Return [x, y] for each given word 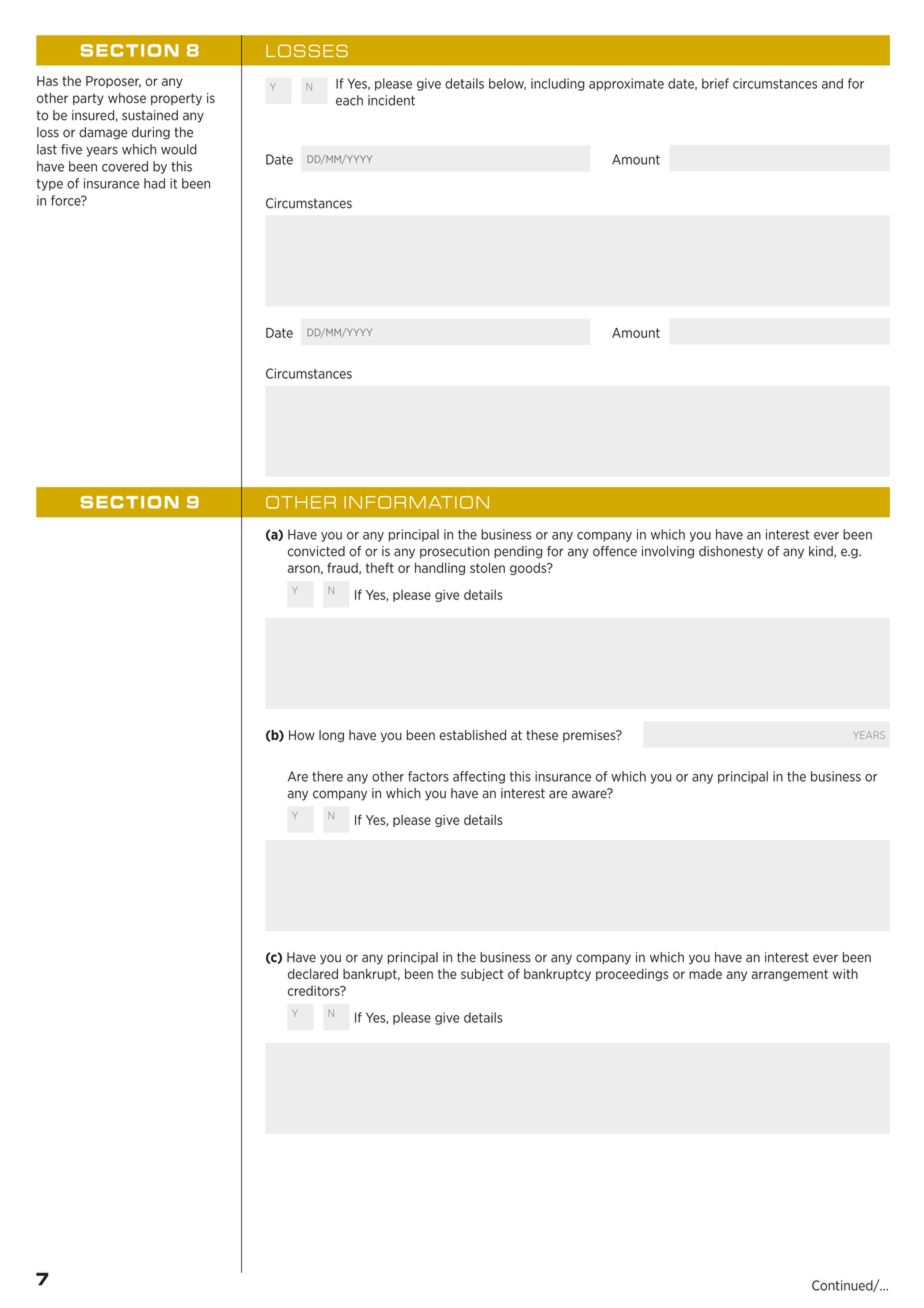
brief [715, 83]
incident [391, 100]
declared [313, 973]
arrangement [789, 975]
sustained [150, 115]
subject [482, 974]
